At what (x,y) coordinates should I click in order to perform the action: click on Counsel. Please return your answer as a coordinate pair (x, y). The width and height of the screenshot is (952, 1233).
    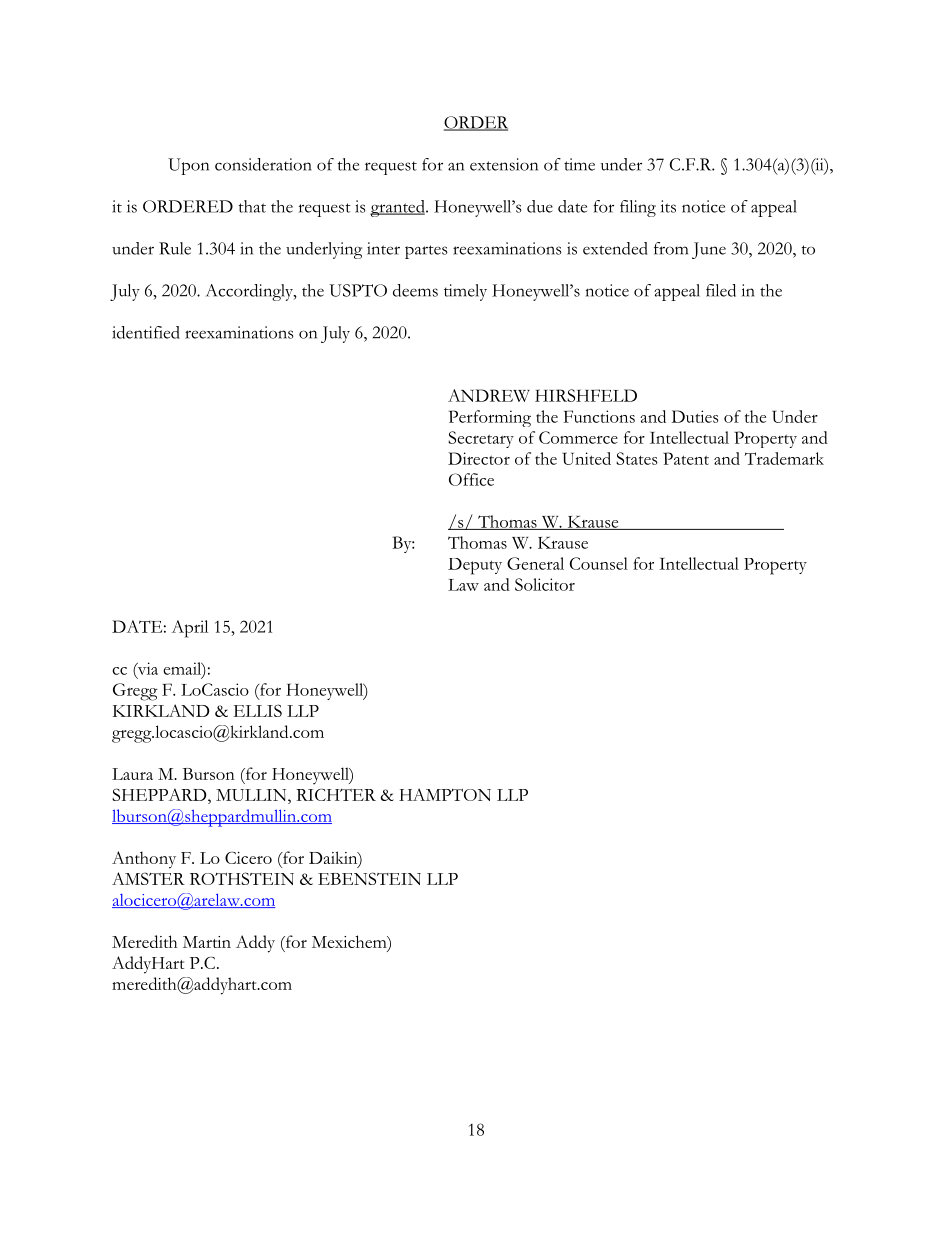
    Looking at the image, I should click on (599, 563).
